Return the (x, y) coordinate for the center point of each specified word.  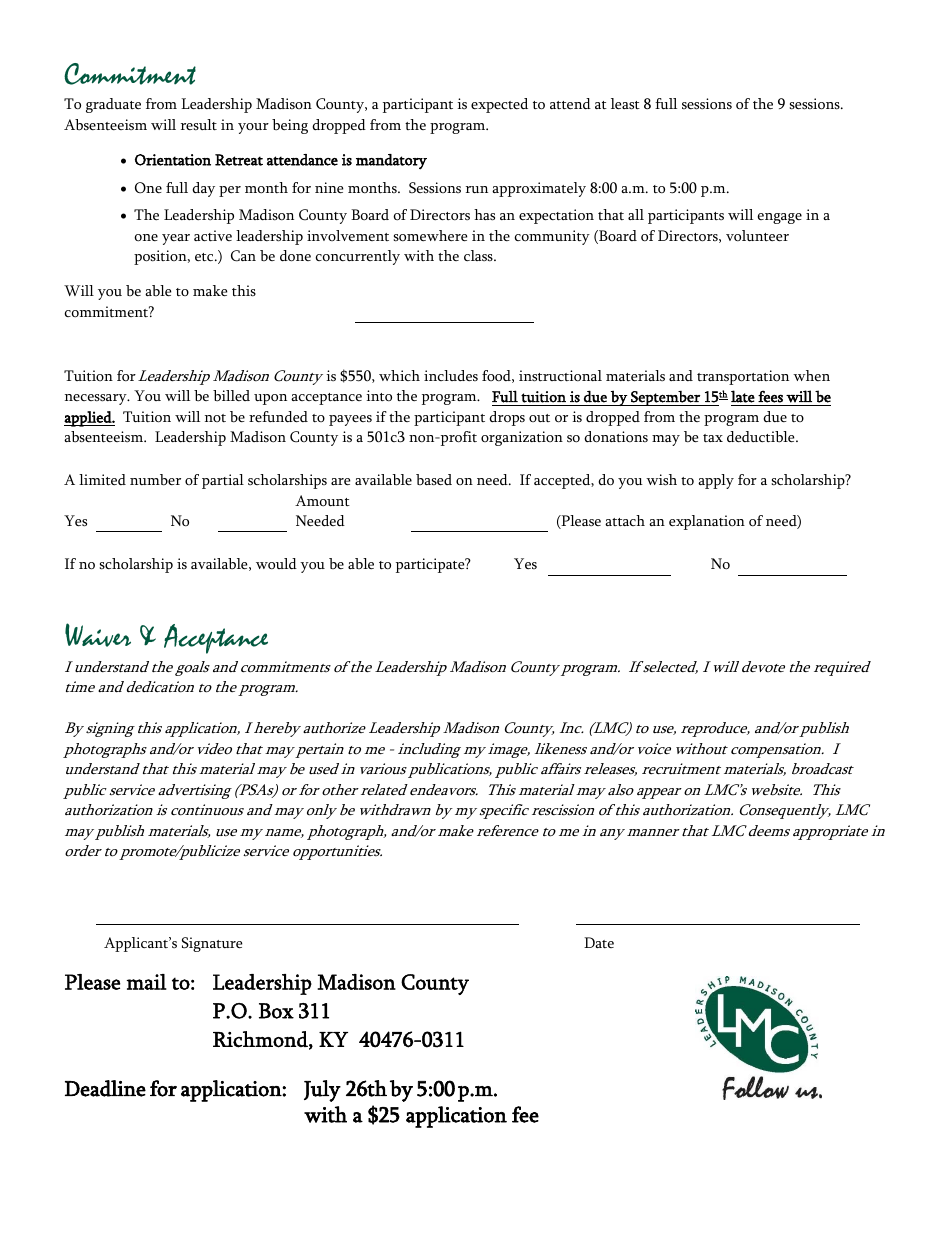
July (322, 1091)
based (434, 480)
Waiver (98, 635)
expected (499, 105)
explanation (707, 522)
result (199, 125)
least (625, 104)
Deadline (105, 1088)
